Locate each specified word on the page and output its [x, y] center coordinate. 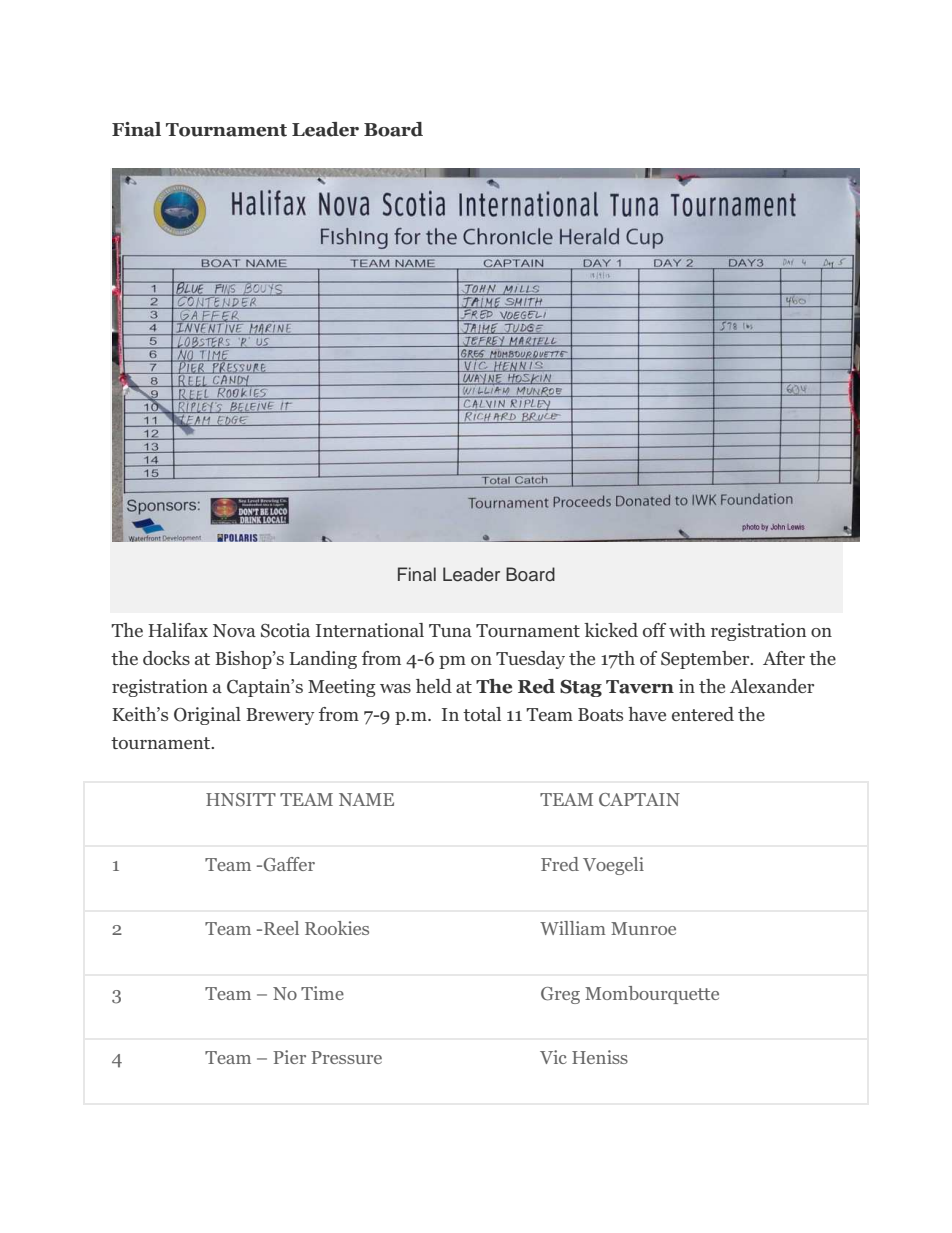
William [573, 928]
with [687, 630]
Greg [560, 995]
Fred [560, 864]
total [482, 714]
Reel [281, 928]
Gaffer [288, 864]
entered [703, 714]
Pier [289, 1057]
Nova [234, 630]
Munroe [643, 928]
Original [207, 716]
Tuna [450, 630]
